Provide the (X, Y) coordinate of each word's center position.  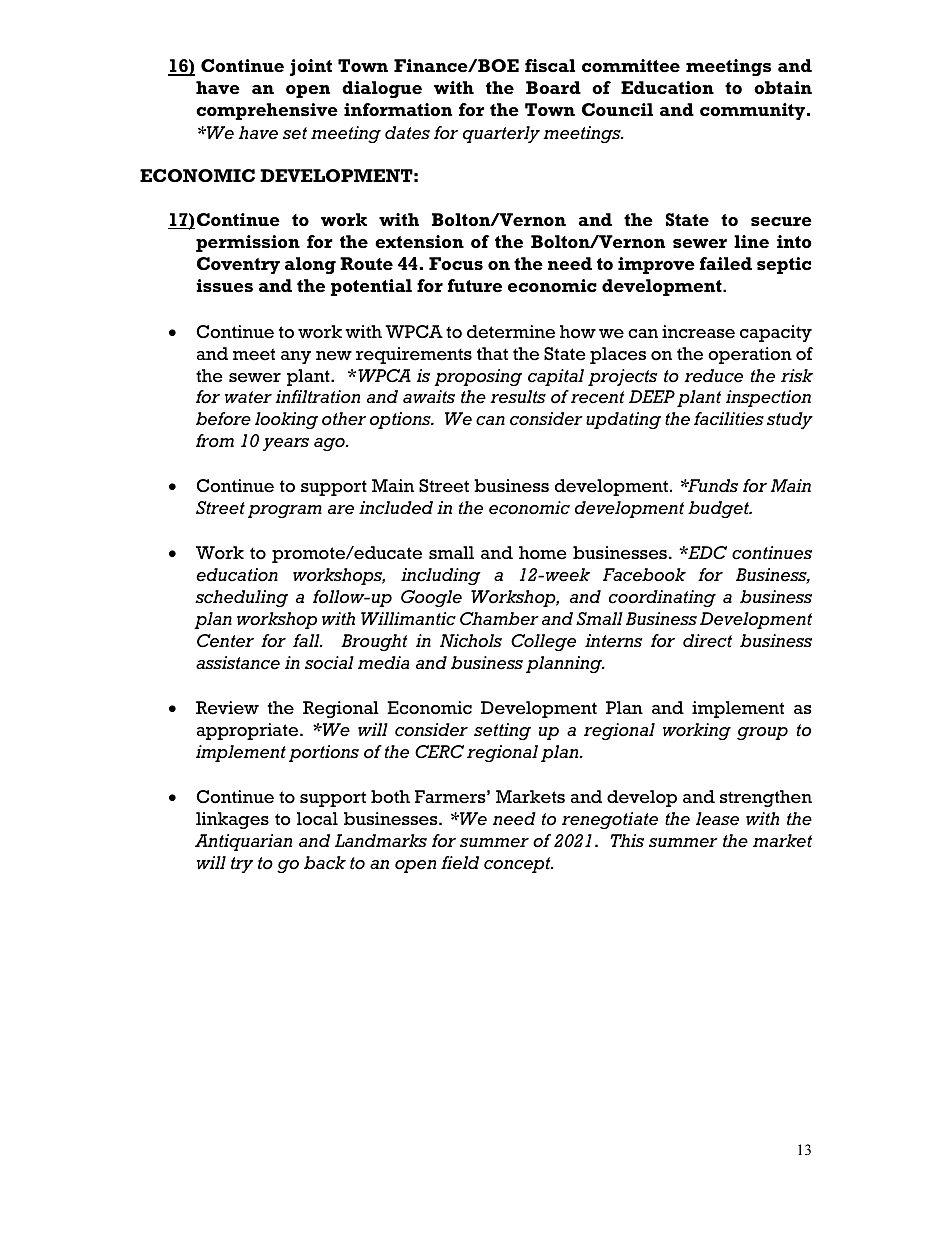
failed (726, 263)
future (475, 285)
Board (553, 87)
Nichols (471, 641)
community (754, 111)
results (518, 397)
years (286, 444)
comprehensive (267, 111)
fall (307, 640)
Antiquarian (243, 842)
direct (707, 641)
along (310, 265)
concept (518, 865)
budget (719, 509)
